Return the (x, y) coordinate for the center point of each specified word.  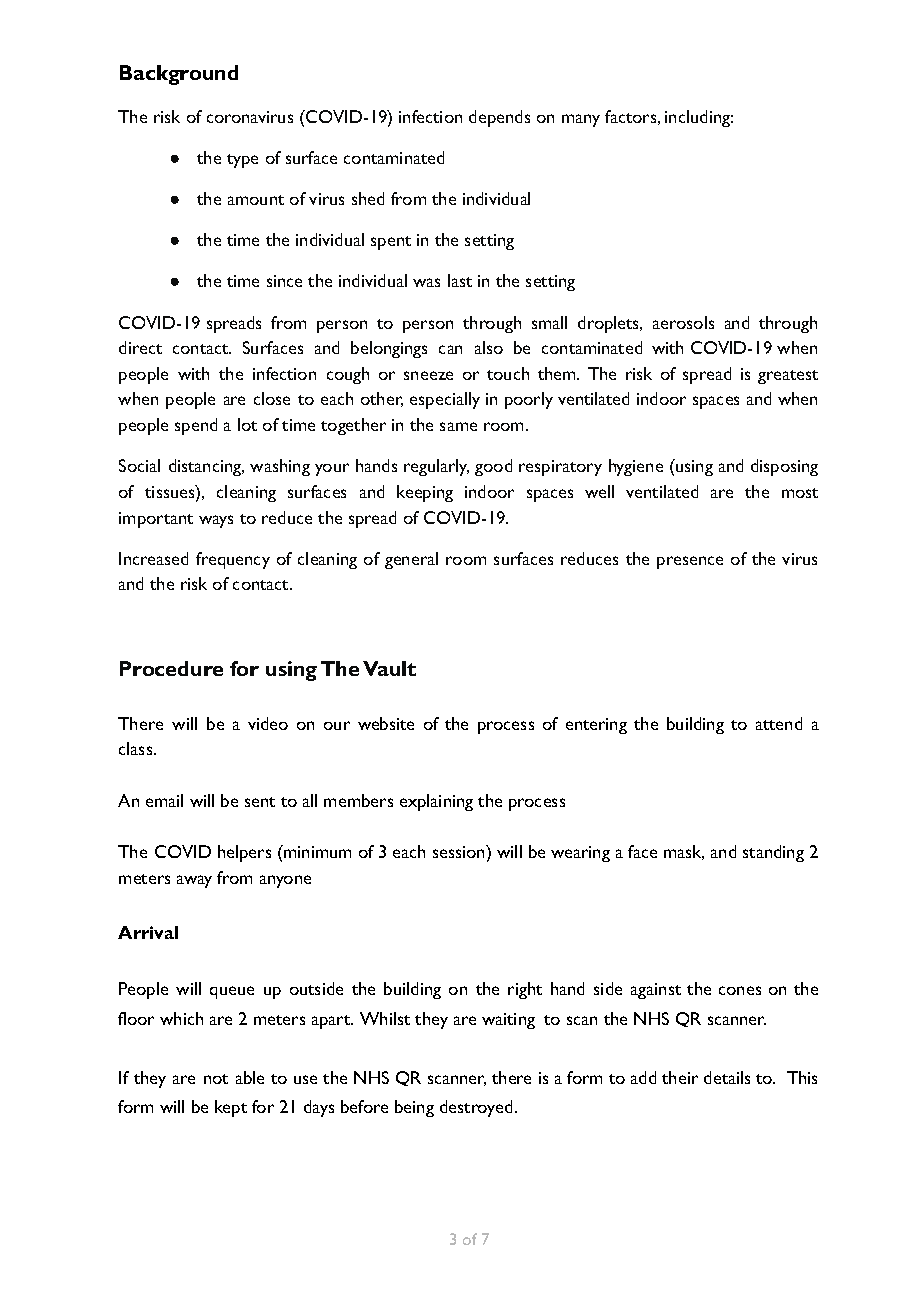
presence (690, 562)
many (581, 120)
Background (179, 75)
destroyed (476, 1108)
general (411, 560)
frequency (233, 560)
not (216, 1079)
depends (499, 118)
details (727, 1077)
